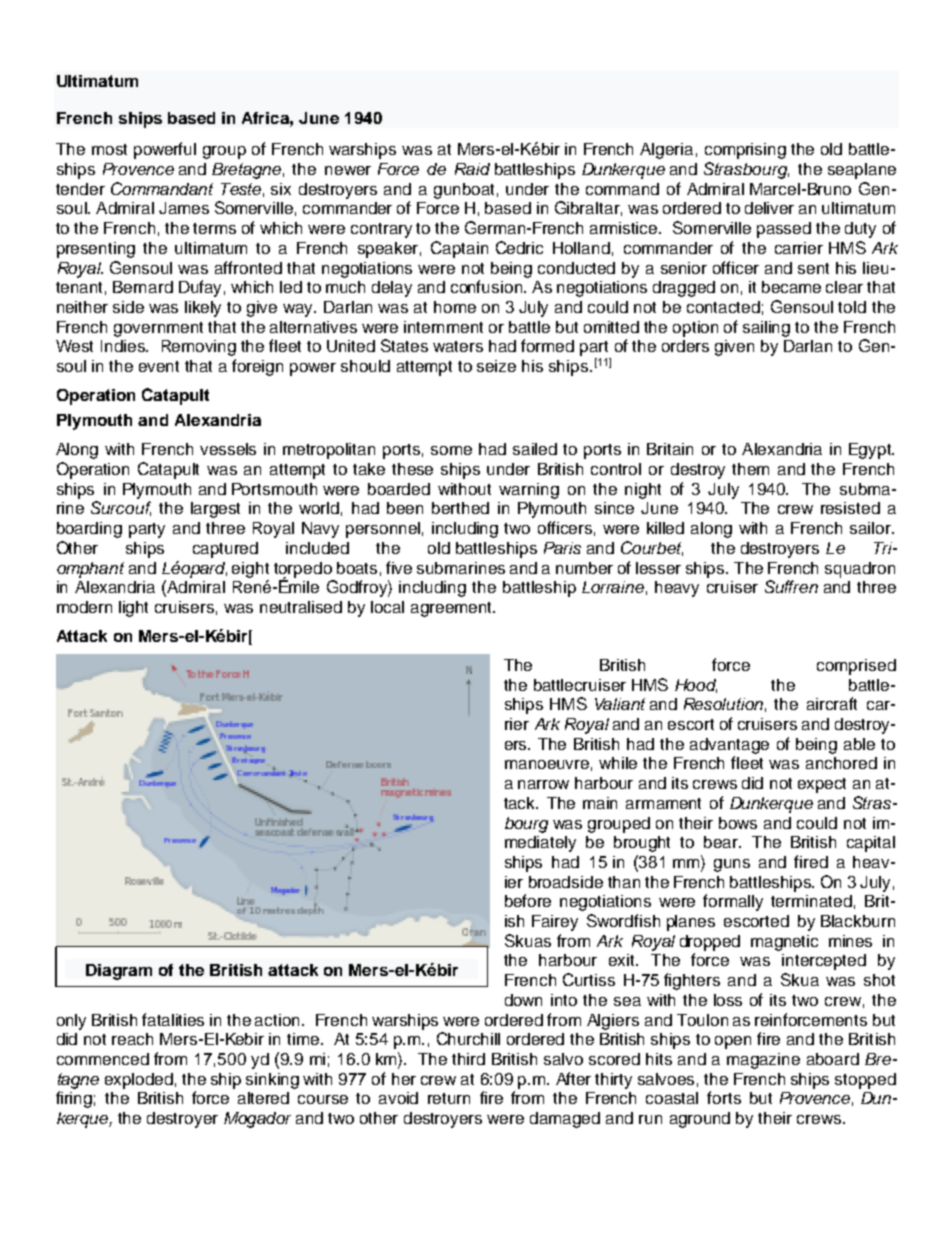  Describe the element at coordinates (766, 329) in the page. I see `sailing` at that location.
